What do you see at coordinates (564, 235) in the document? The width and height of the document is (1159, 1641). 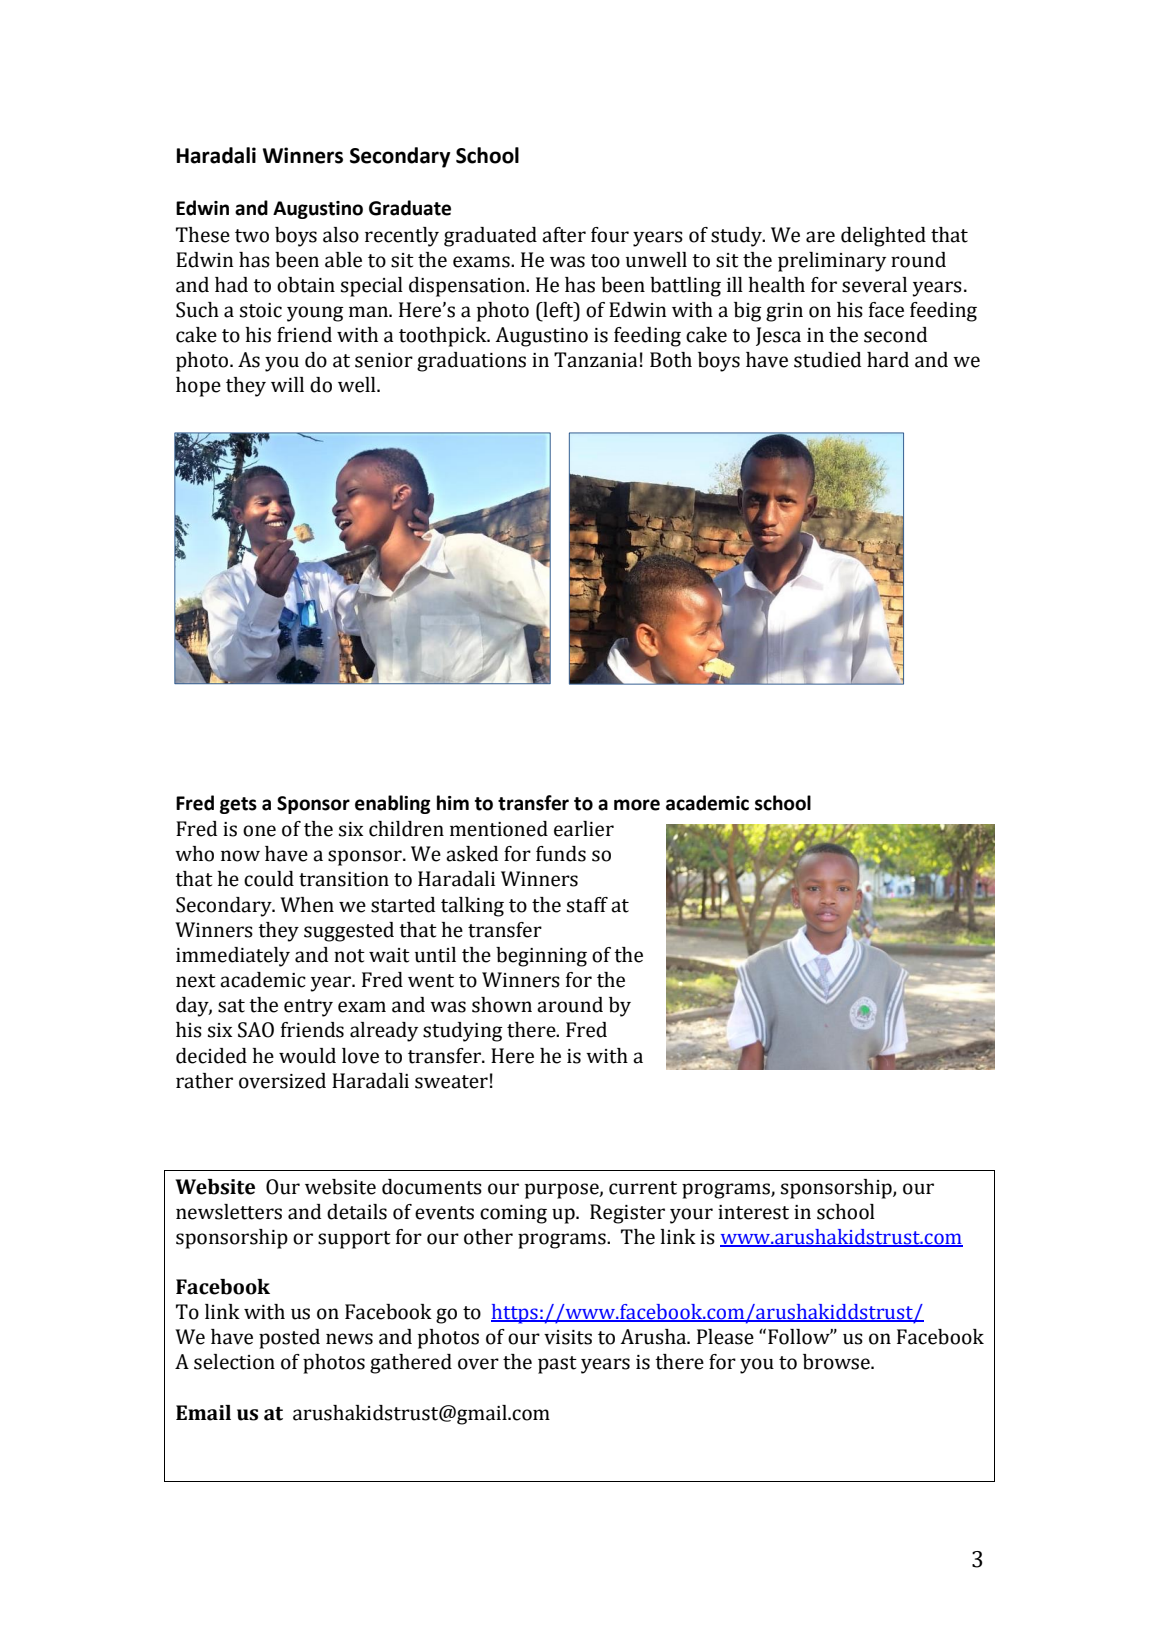 I see `after` at bounding box center [564, 235].
